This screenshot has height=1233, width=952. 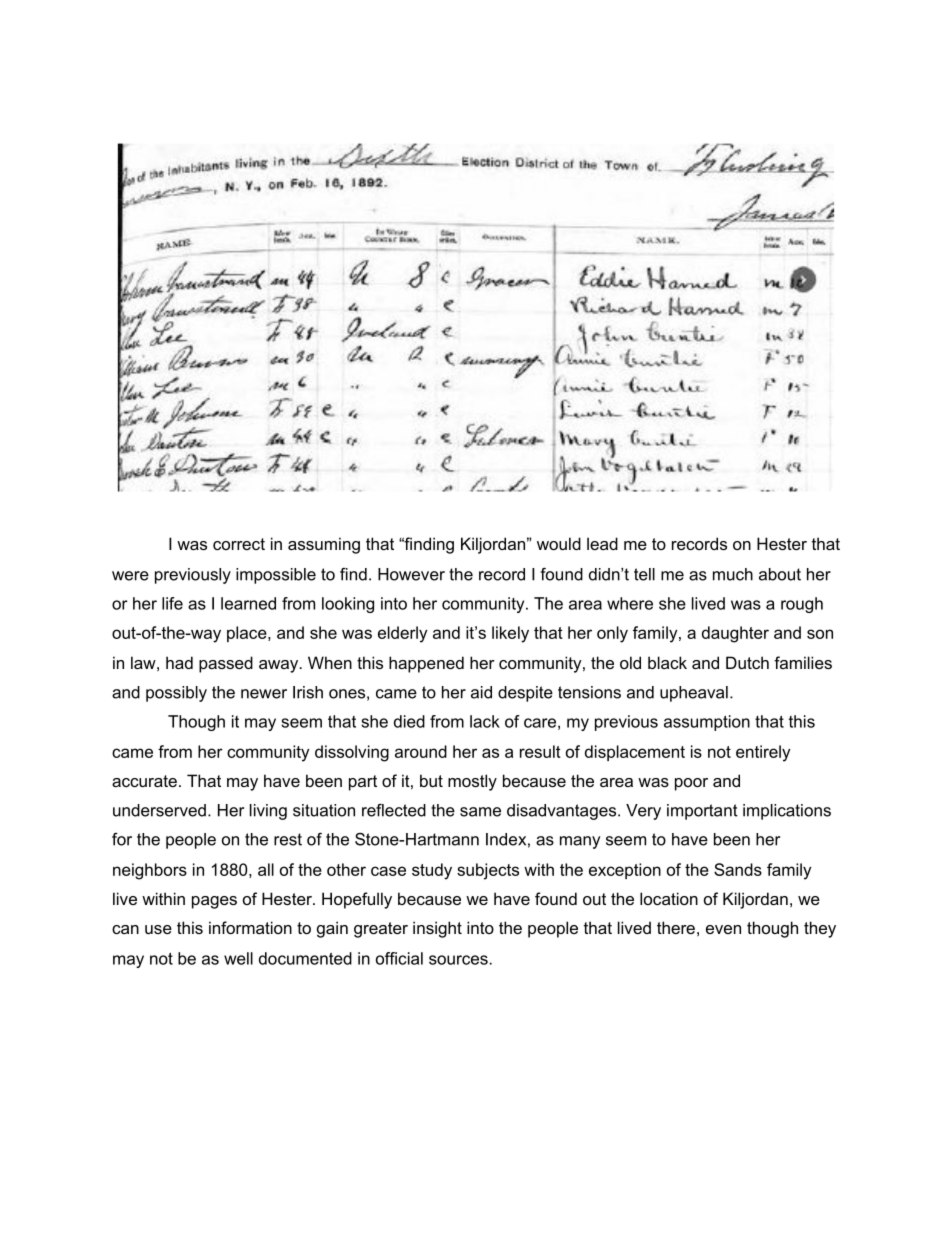 What do you see at coordinates (694, 694) in the screenshot?
I see `upheaval` at bounding box center [694, 694].
